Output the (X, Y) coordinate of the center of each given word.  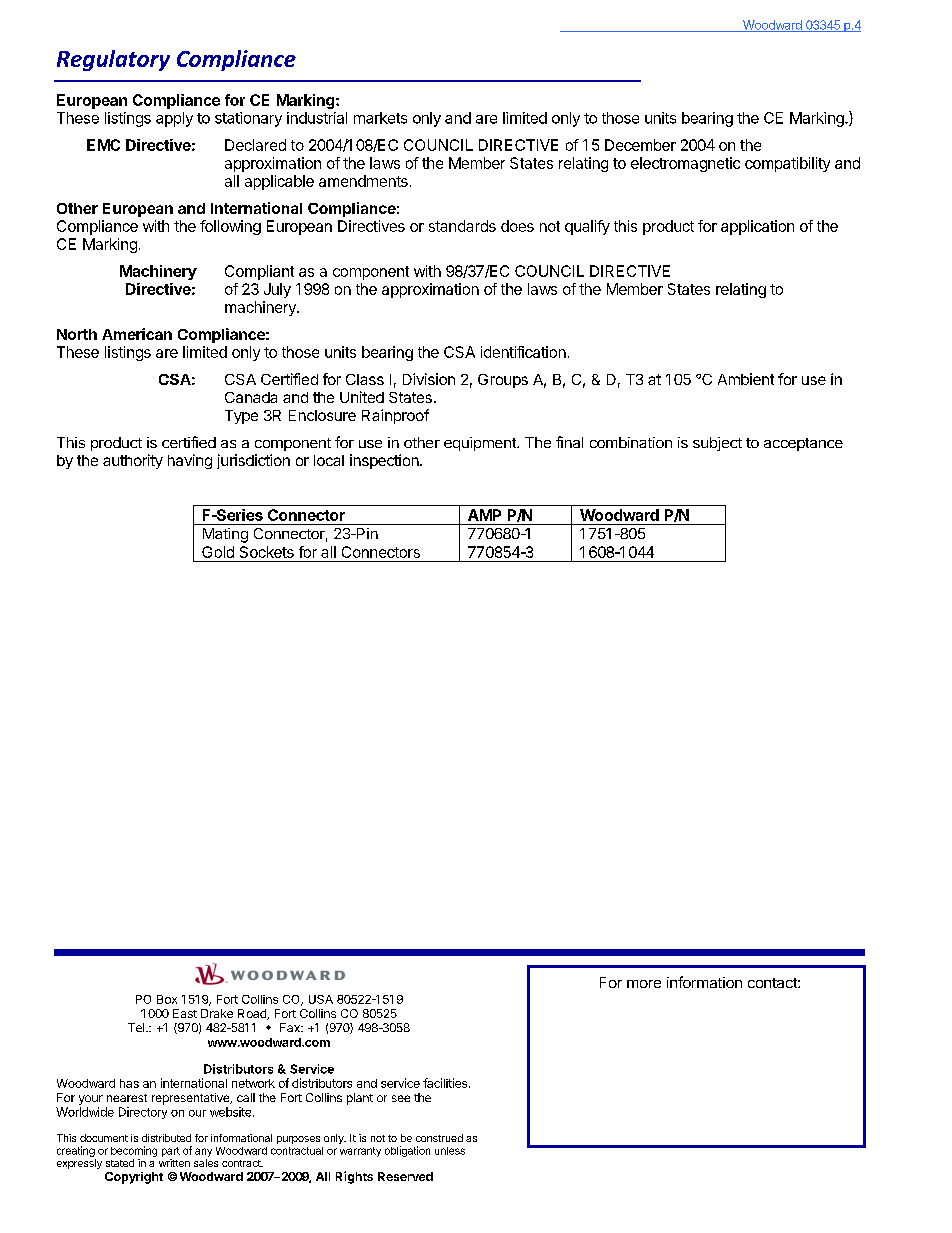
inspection (385, 461)
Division (429, 379)
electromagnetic (685, 164)
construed (439, 1138)
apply (174, 119)
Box (167, 999)
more (644, 984)
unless (450, 1151)
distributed (166, 1138)
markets (380, 118)
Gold (218, 552)
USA (321, 999)
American (137, 334)
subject (717, 444)
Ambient (746, 379)
